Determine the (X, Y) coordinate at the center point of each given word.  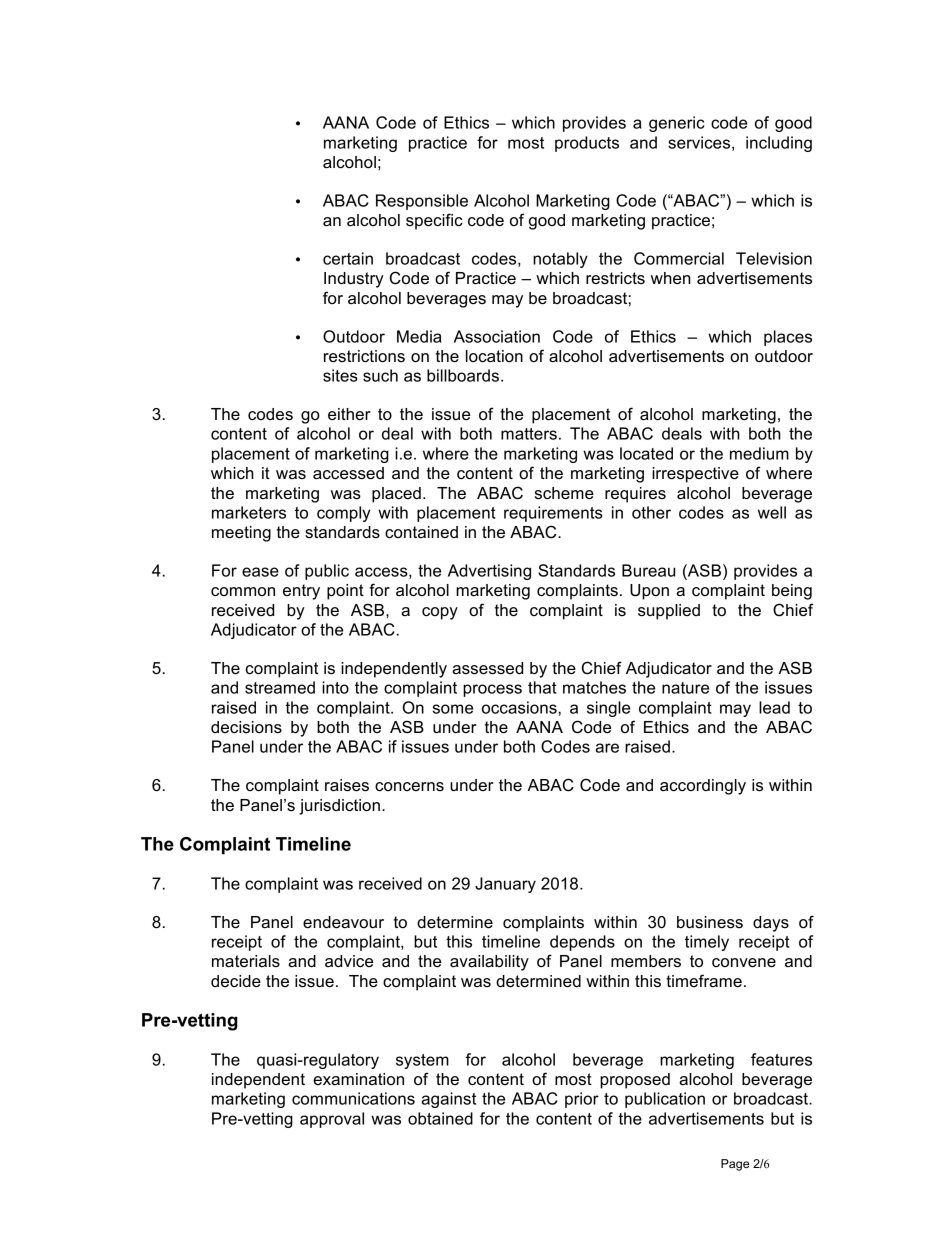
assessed (487, 668)
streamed (280, 687)
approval (332, 1120)
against (448, 1100)
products (587, 144)
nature (685, 688)
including (779, 144)
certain (348, 258)
